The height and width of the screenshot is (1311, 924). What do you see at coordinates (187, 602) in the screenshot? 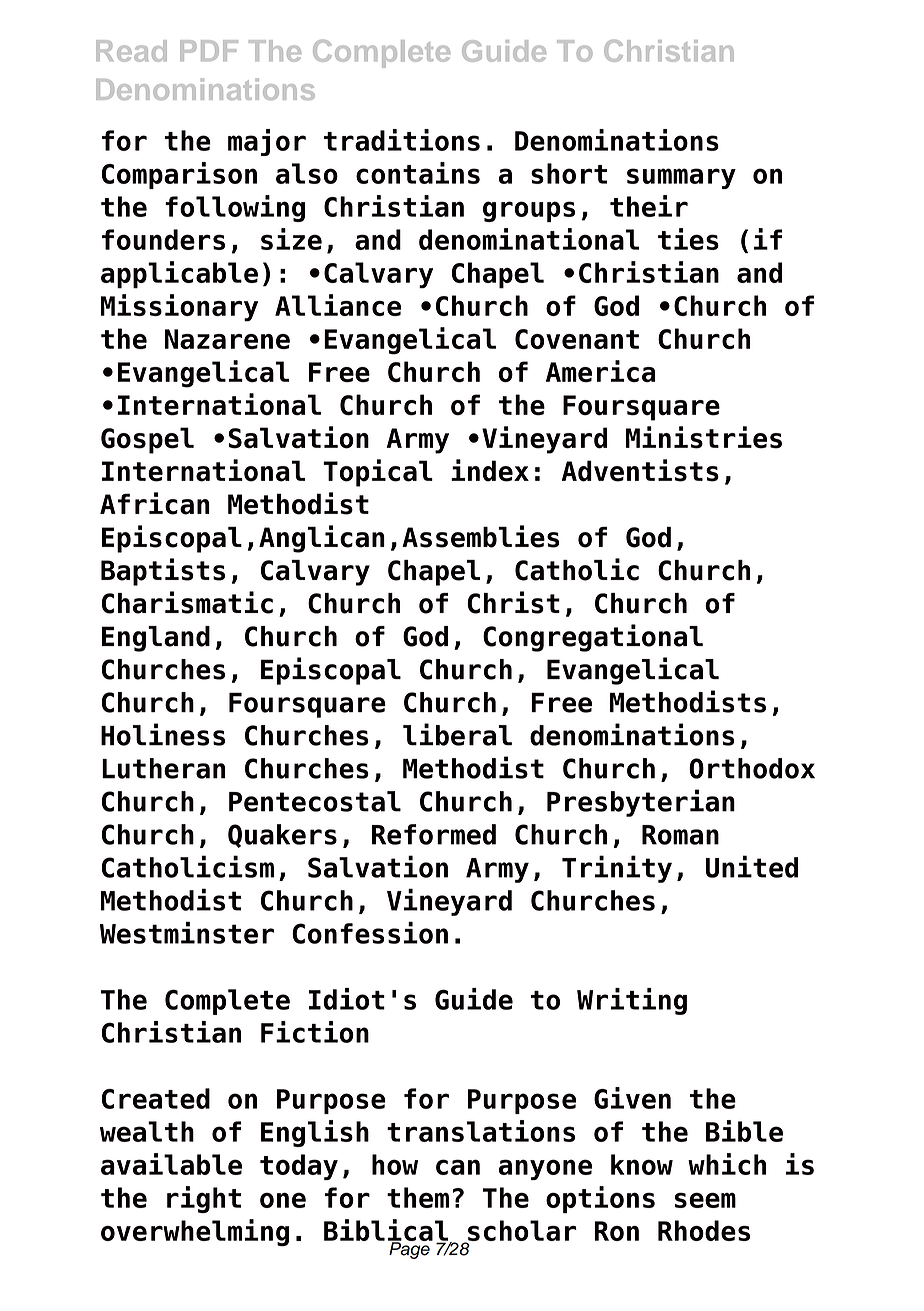
I see `Charismatic` at bounding box center [187, 602].
